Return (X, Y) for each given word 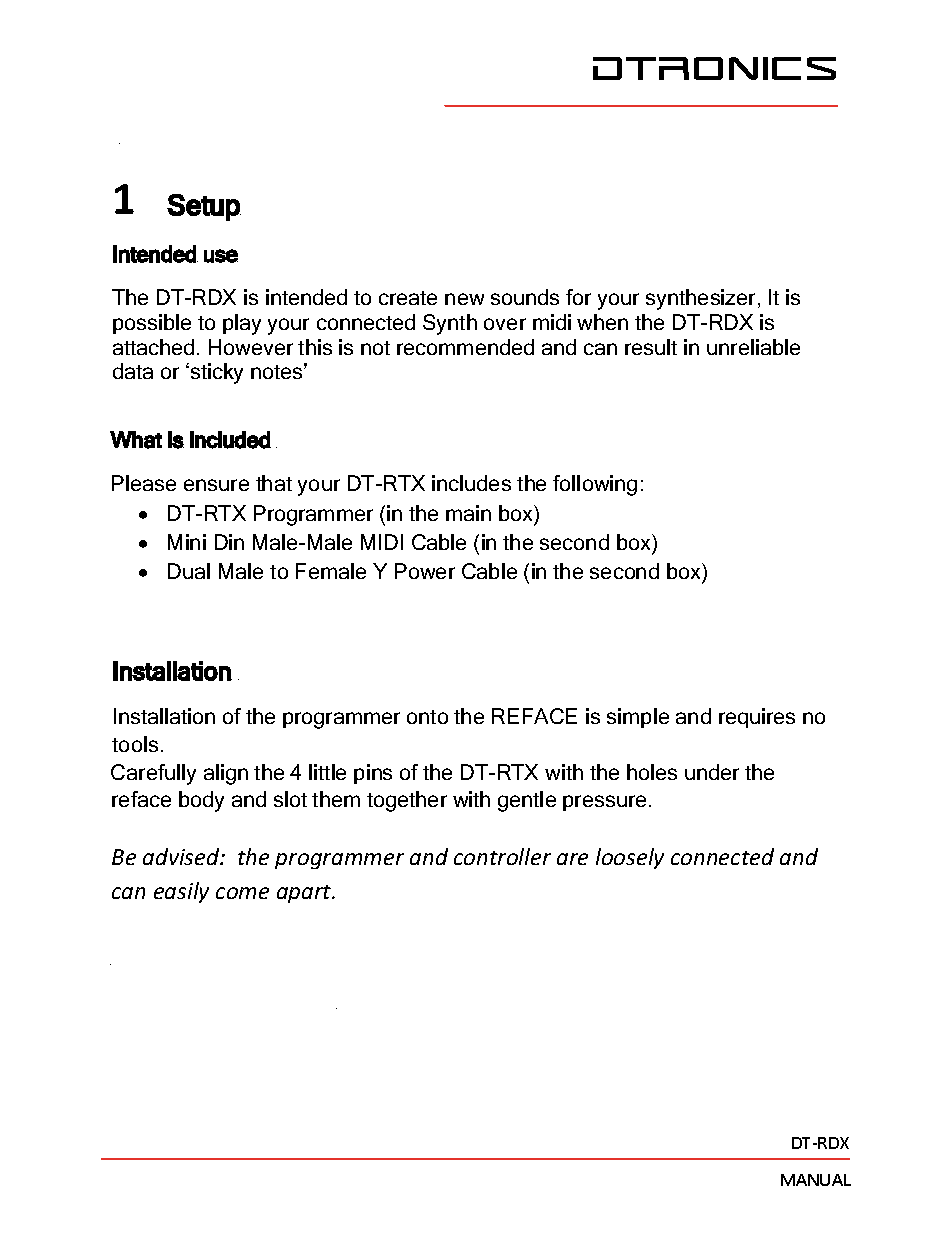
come (242, 893)
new (464, 299)
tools (135, 744)
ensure (216, 485)
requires (757, 718)
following (595, 485)
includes (471, 483)
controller (502, 856)
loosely (630, 858)
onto (427, 717)
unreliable (753, 347)
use (221, 256)
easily (181, 892)
